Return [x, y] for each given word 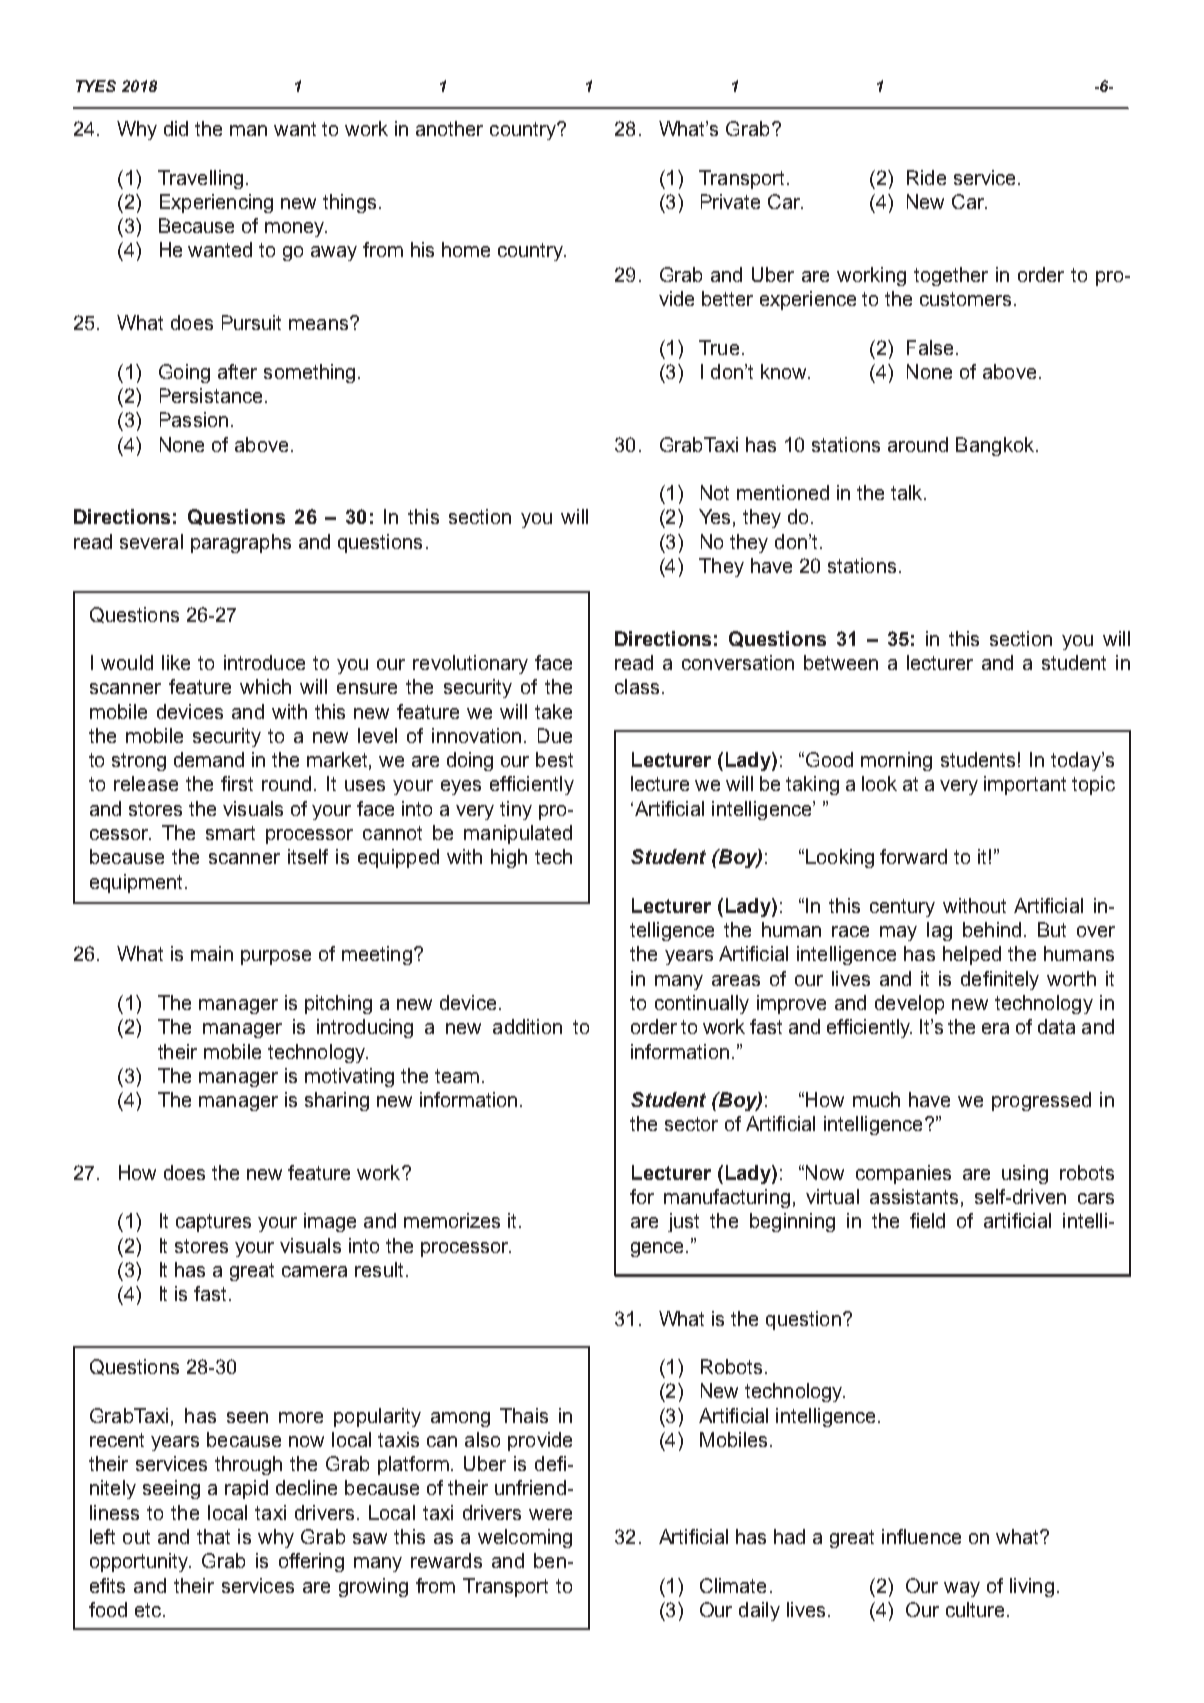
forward [913, 856]
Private [730, 201]
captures [213, 1223]
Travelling [200, 179]
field [927, 1220]
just [683, 1222]
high [509, 858]
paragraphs [241, 543]
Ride [926, 177]
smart [230, 833]
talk [908, 492]
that [213, 1536]
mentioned [783, 492]
